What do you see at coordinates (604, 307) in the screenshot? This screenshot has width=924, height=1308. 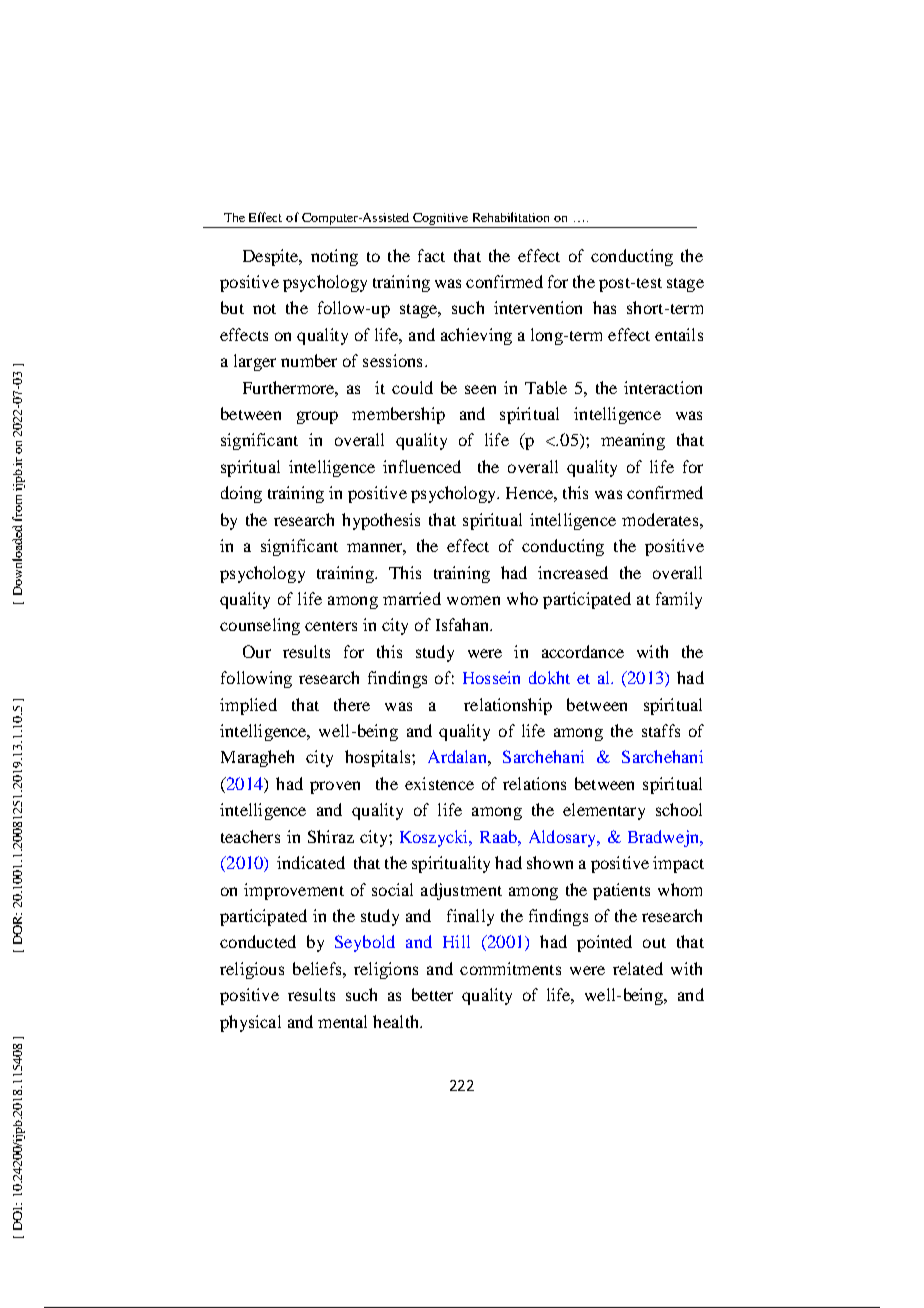 I see `has` at bounding box center [604, 307].
